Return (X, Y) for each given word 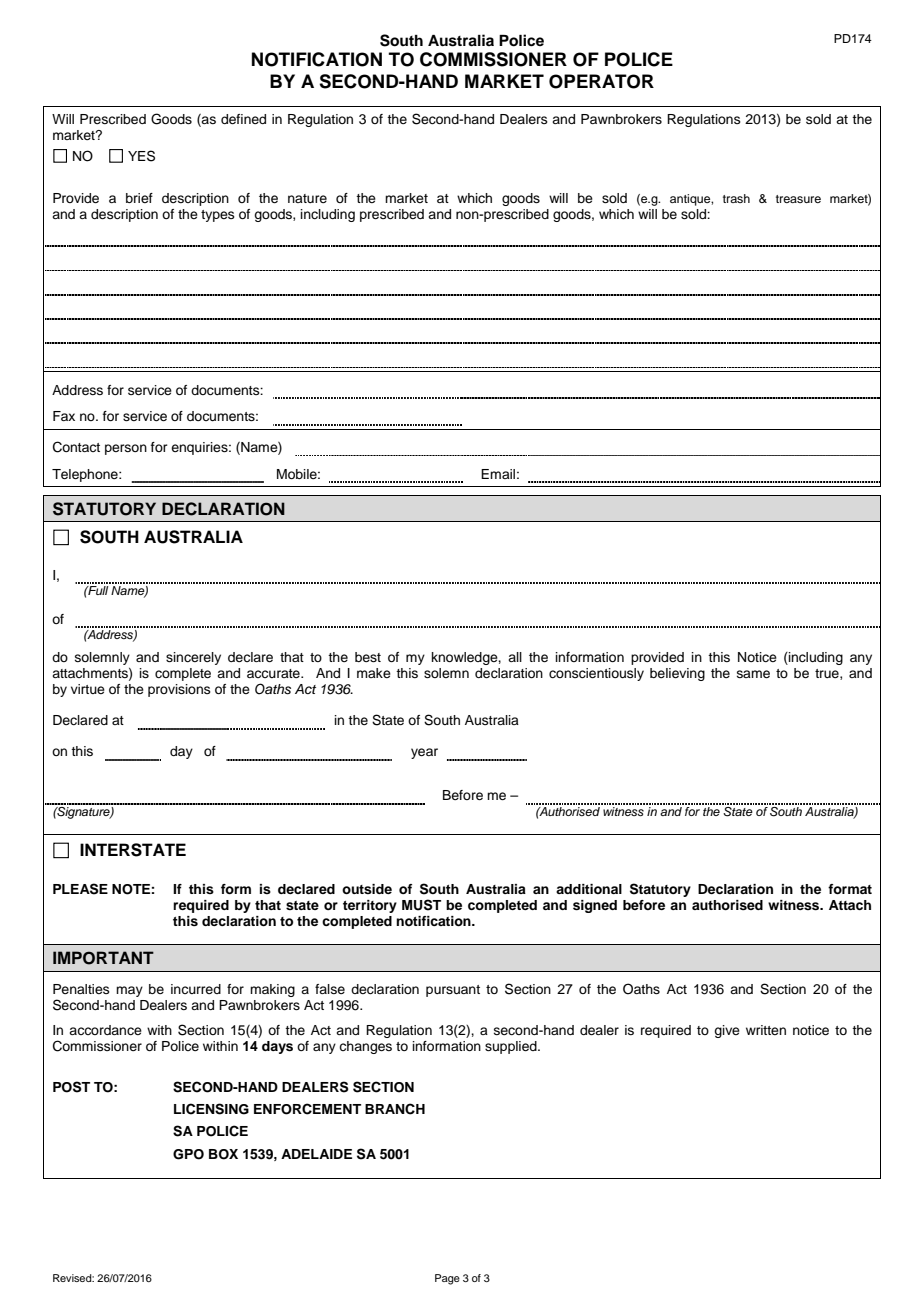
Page (447, 1279)
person (126, 449)
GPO (188, 1154)
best (368, 657)
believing (677, 674)
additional (589, 889)
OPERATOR (601, 81)
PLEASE (80, 889)
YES (141, 156)
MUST (421, 905)
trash (736, 198)
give (727, 1031)
